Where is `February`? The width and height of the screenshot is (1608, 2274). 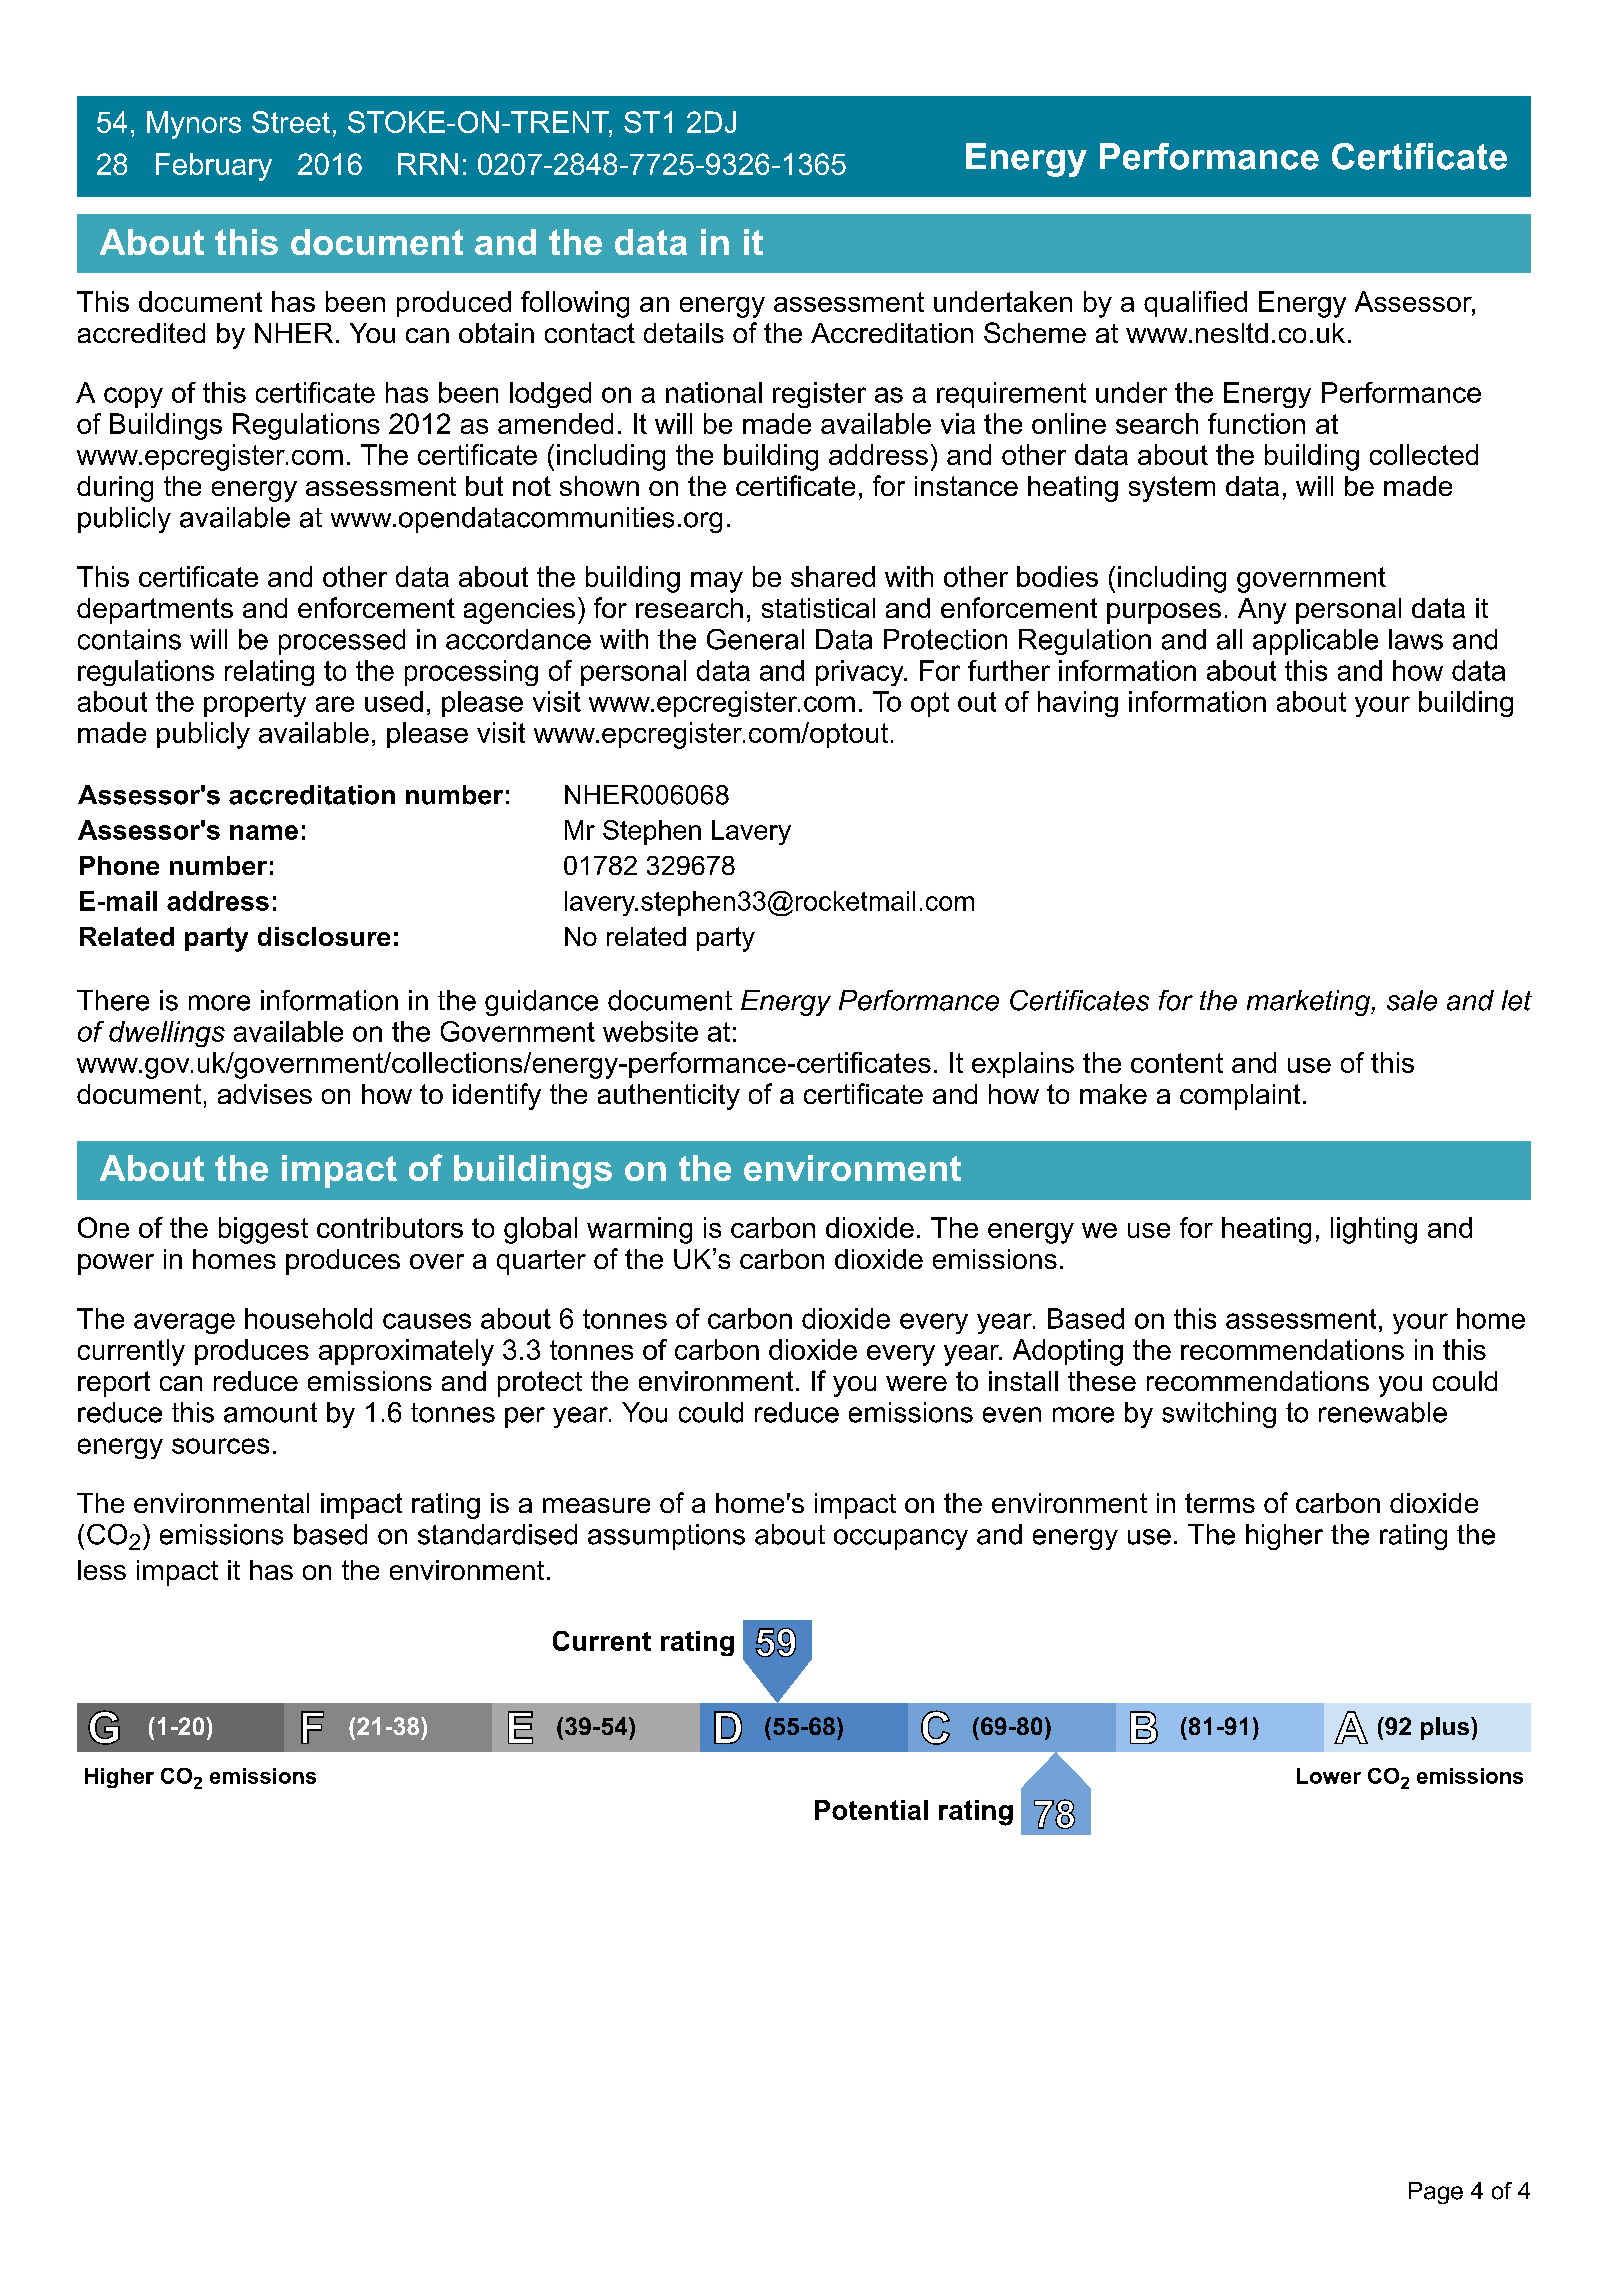
February is located at coordinates (214, 167).
